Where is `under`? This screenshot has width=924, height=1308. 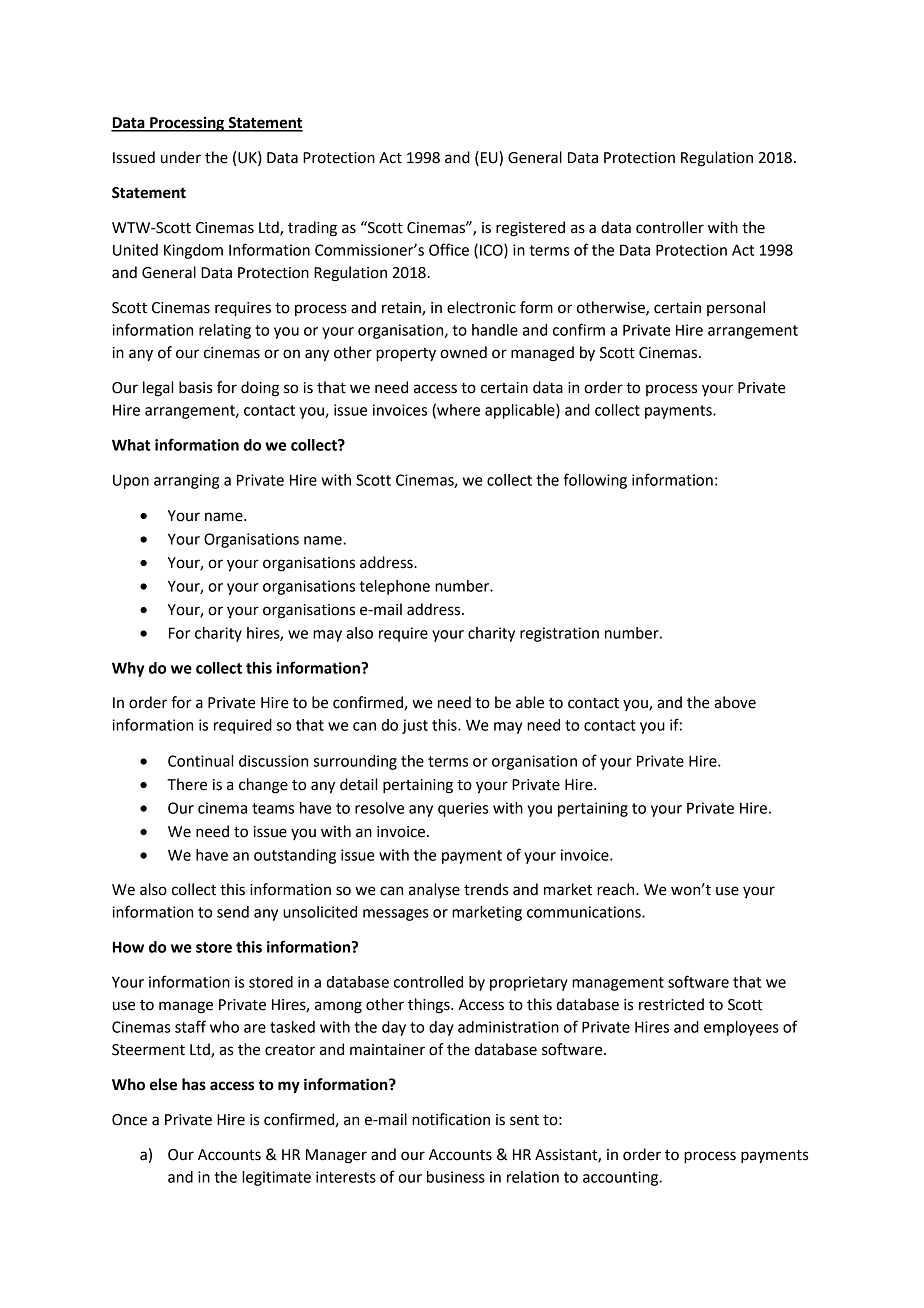 under is located at coordinates (181, 157).
